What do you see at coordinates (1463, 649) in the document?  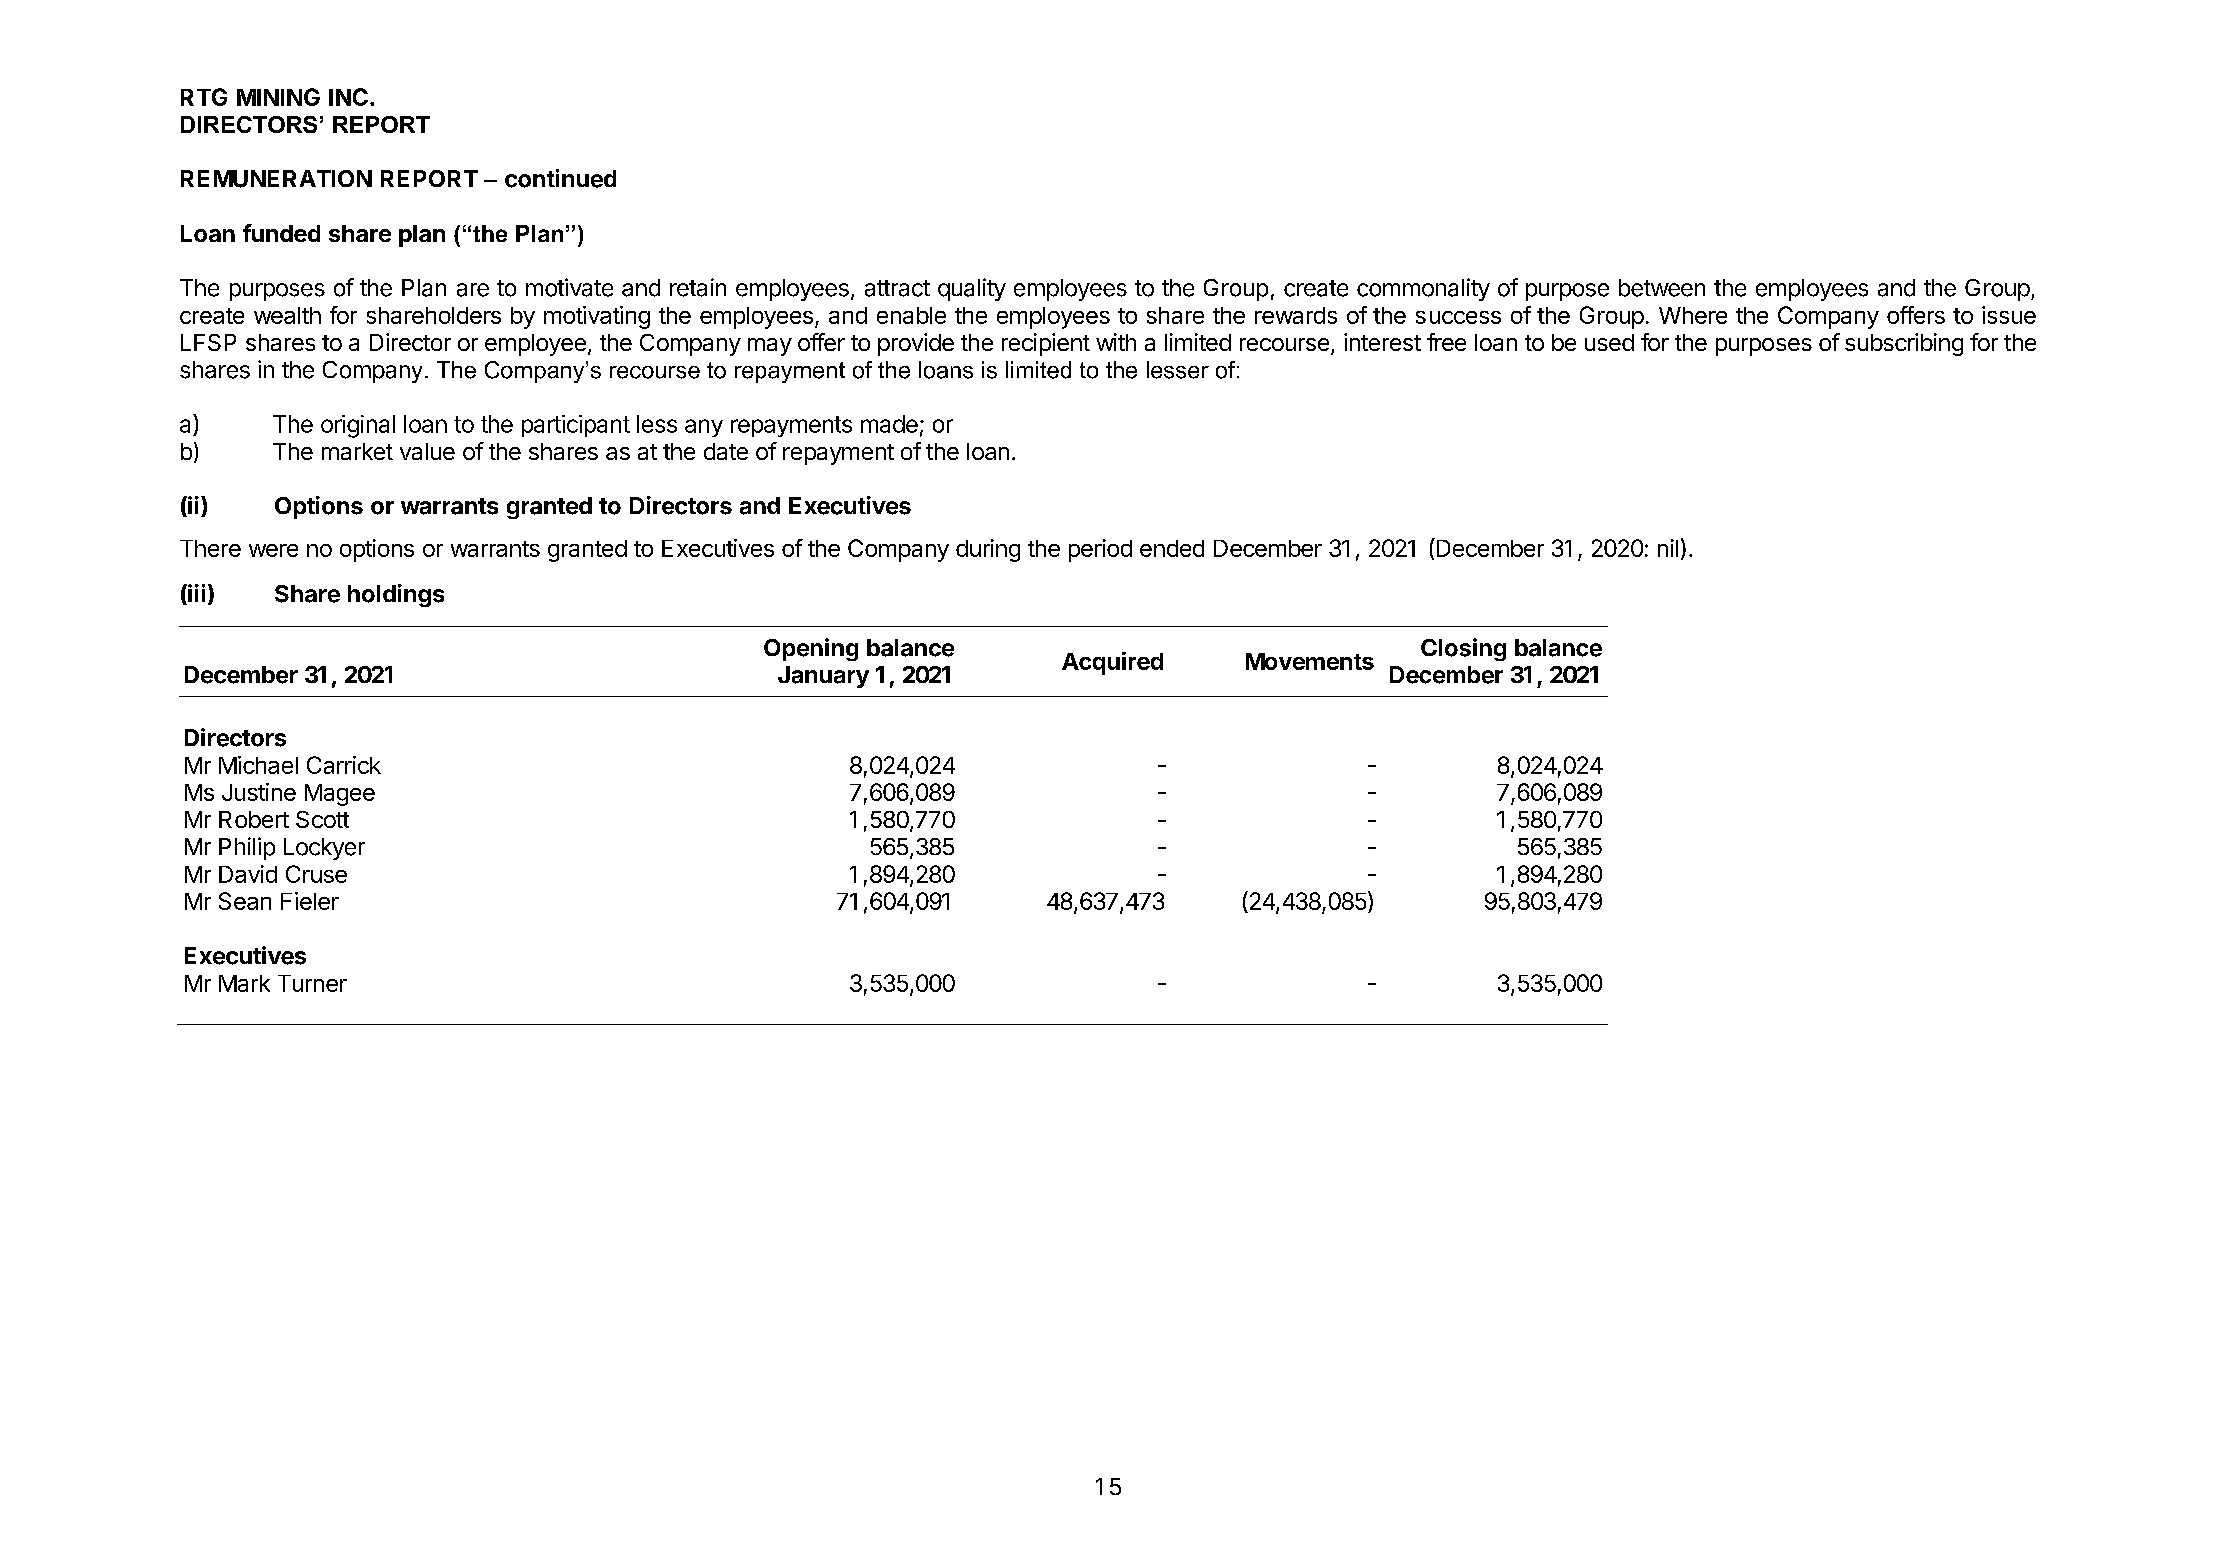 I see `Closing` at bounding box center [1463, 649].
